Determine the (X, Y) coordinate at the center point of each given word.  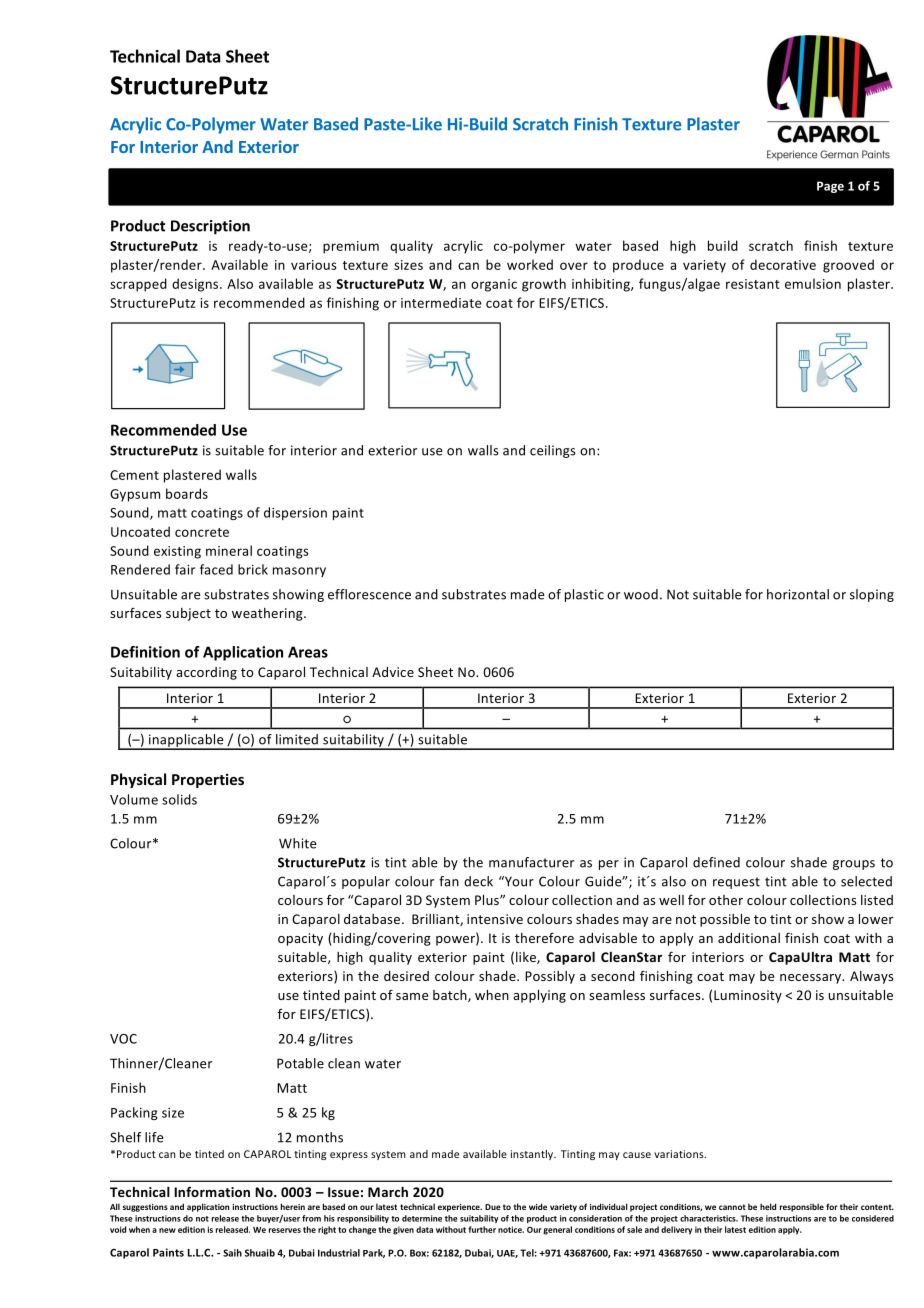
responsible (802, 1207)
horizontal (798, 594)
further (482, 1229)
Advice (393, 672)
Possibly (550, 977)
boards (187, 493)
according (206, 673)
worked (530, 264)
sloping (872, 595)
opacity (300, 939)
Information (212, 1192)
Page (830, 187)
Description (210, 227)
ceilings (553, 451)
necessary (812, 979)
